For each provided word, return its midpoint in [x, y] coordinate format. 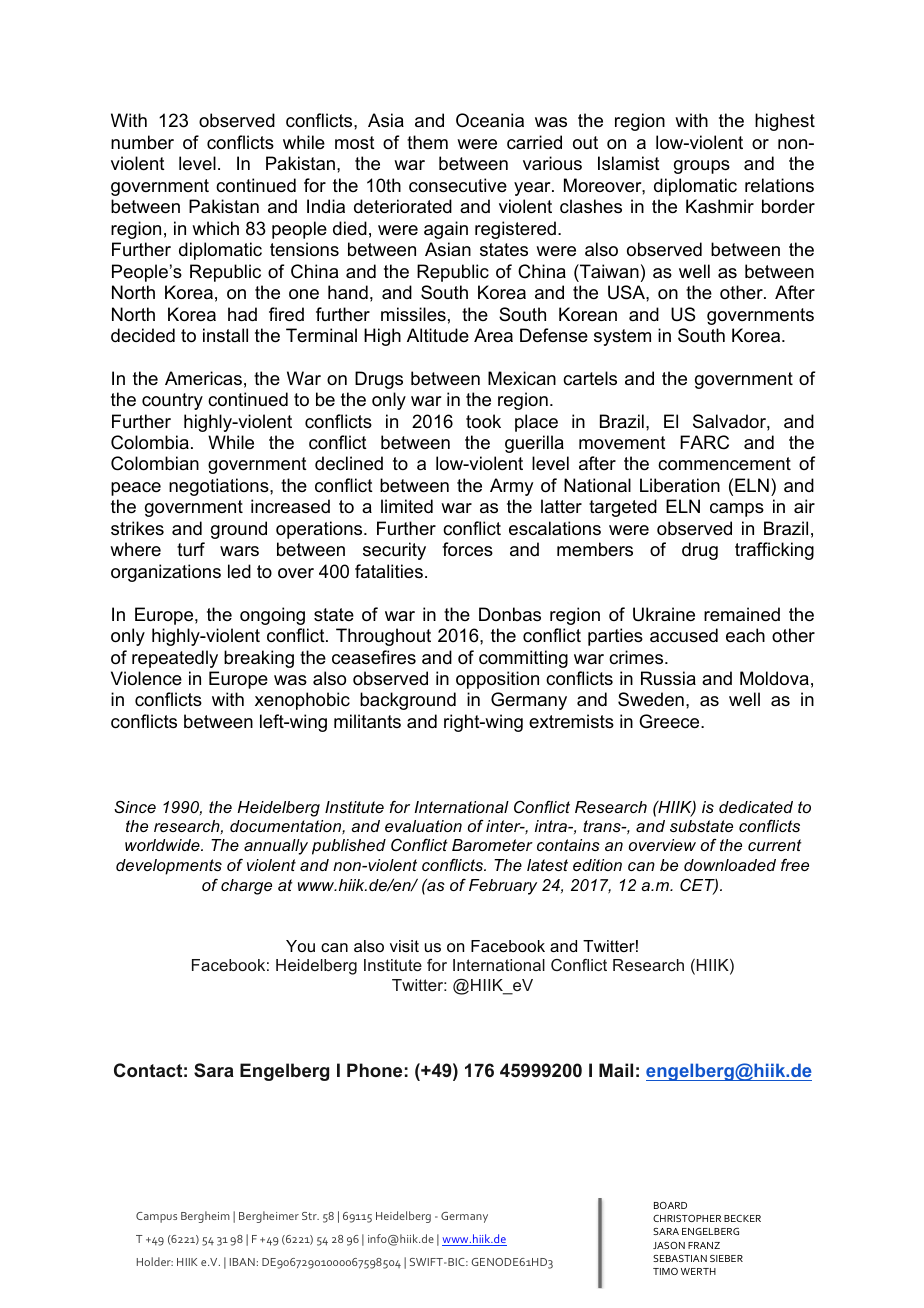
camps [737, 510]
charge [246, 887]
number [142, 142]
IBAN [242, 1262]
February [503, 887]
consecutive [458, 185]
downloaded [730, 865]
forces [467, 549]
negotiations [220, 487]
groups [702, 167]
